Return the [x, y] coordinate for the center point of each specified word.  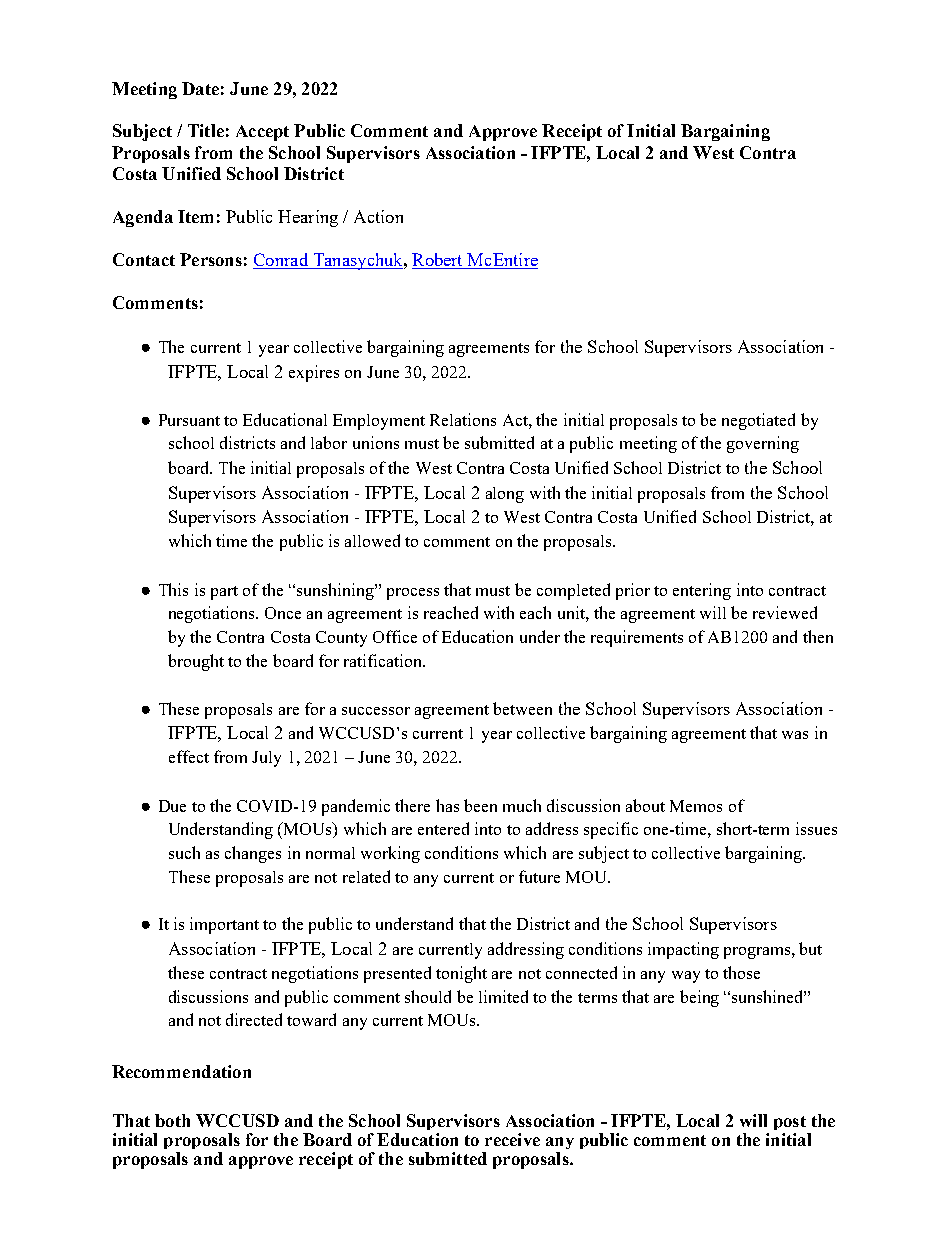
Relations [463, 419]
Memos [696, 806]
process [413, 594]
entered [443, 828]
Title [206, 130]
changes [253, 854]
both [172, 1120]
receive [512, 1139]
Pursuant [189, 420]
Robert [438, 261]
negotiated [758, 421]
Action [378, 216]
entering [702, 591]
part [224, 593]
